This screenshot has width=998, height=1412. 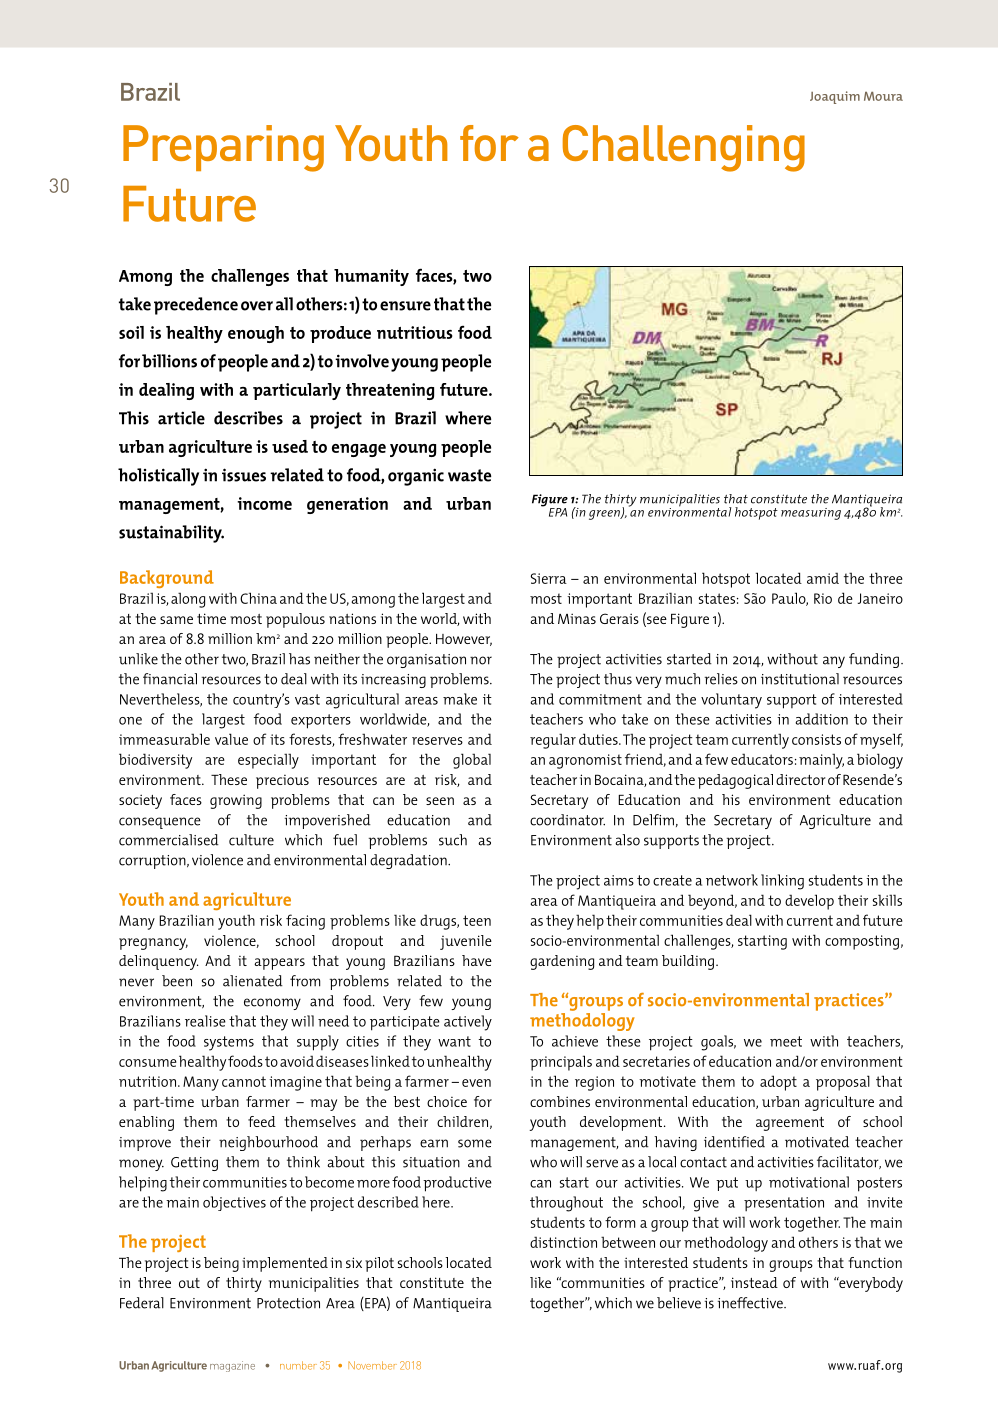 What do you see at coordinates (751, 1303) in the screenshot?
I see `ineffective` at bounding box center [751, 1303].
